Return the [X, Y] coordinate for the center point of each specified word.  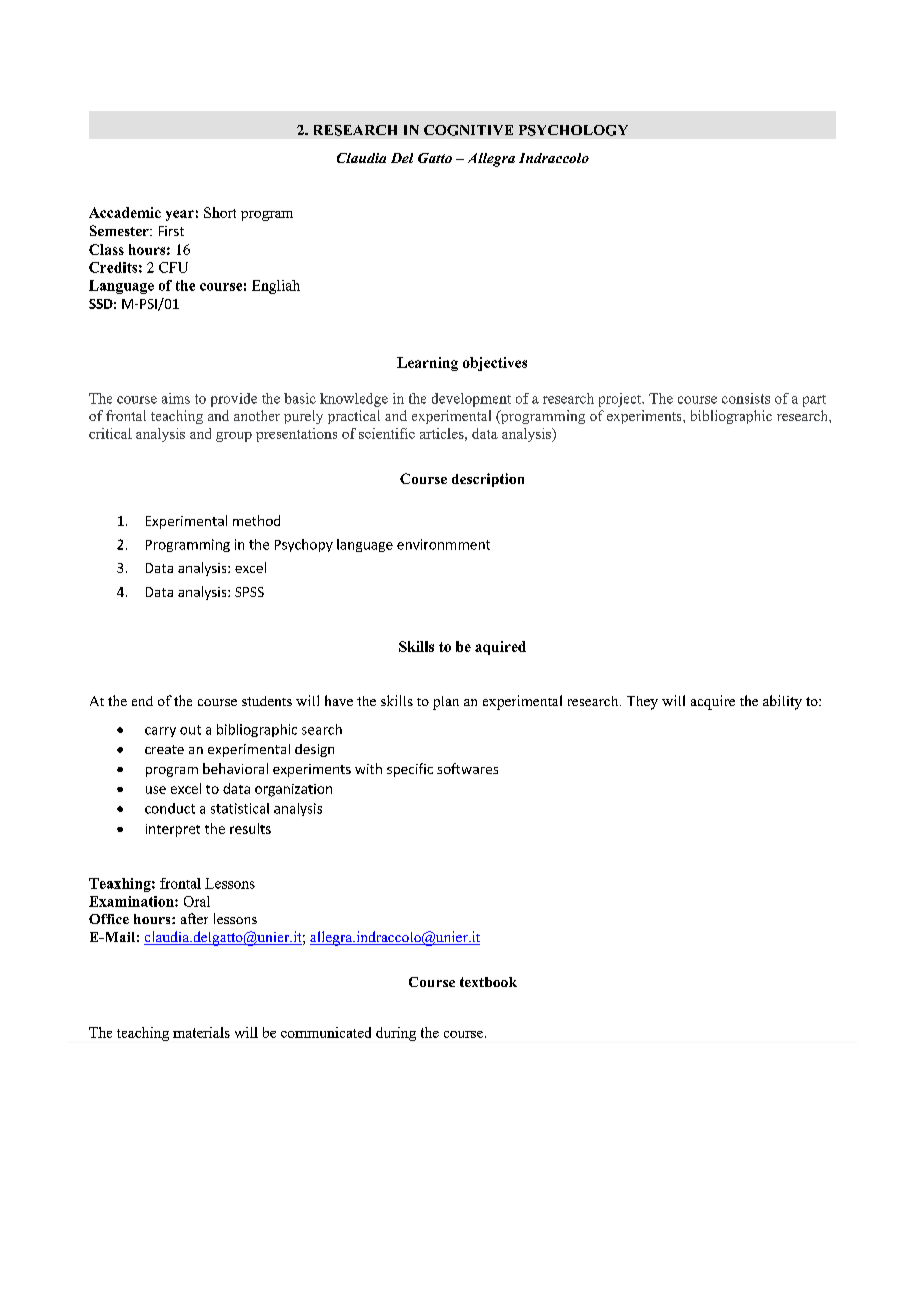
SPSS [249, 592]
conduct [170, 808]
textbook [488, 982]
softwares [467, 768]
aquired [500, 648]
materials [201, 1032]
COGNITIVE [468, 130]
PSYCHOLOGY [573, 130]
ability [782, 702]
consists [746, 398]
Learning [427, 364]
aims [176, 398]
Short [220, 212]
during [396, 1034]
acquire [713, 702]
